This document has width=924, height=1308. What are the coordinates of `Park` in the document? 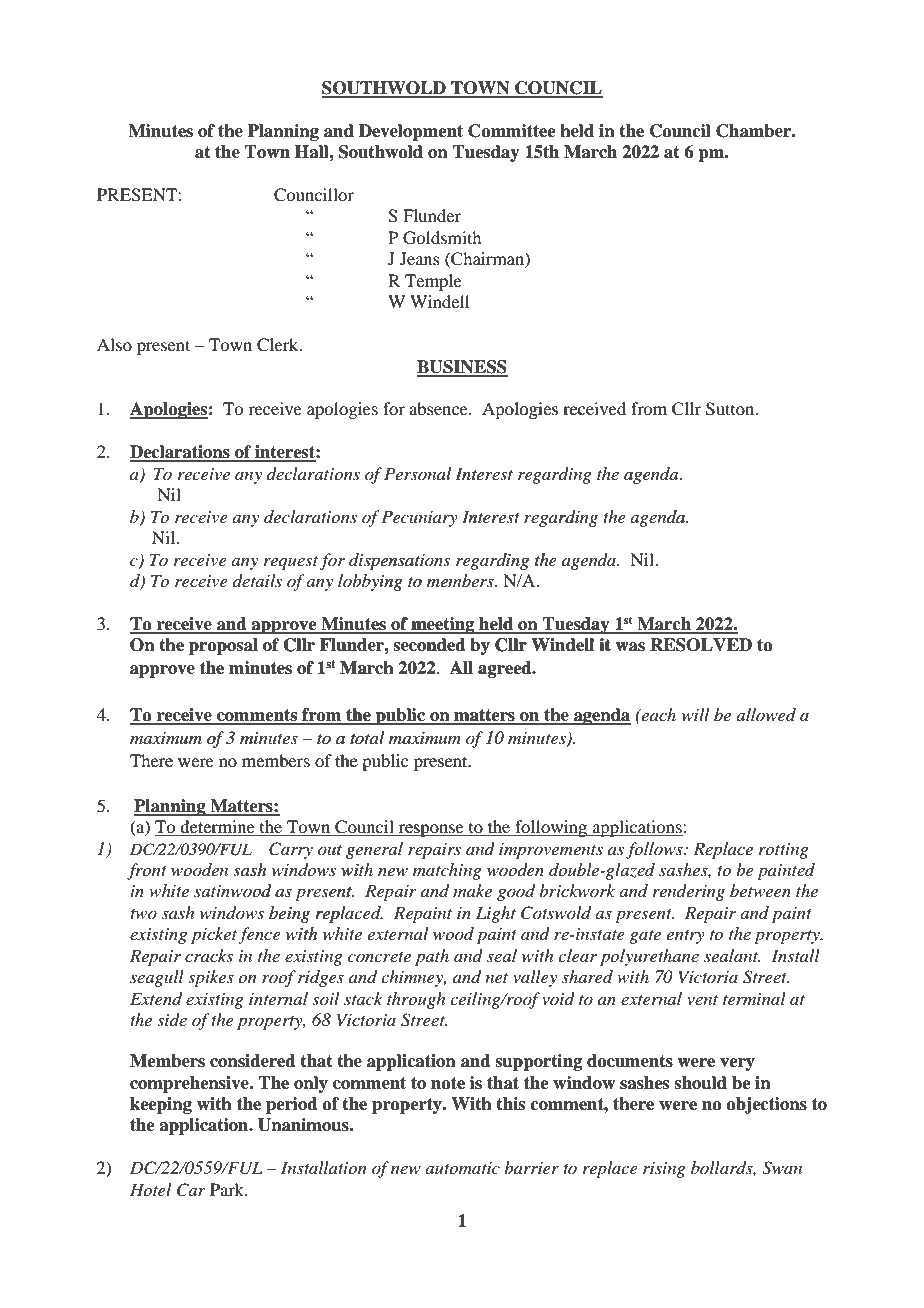 It's located at (228, 1189).
